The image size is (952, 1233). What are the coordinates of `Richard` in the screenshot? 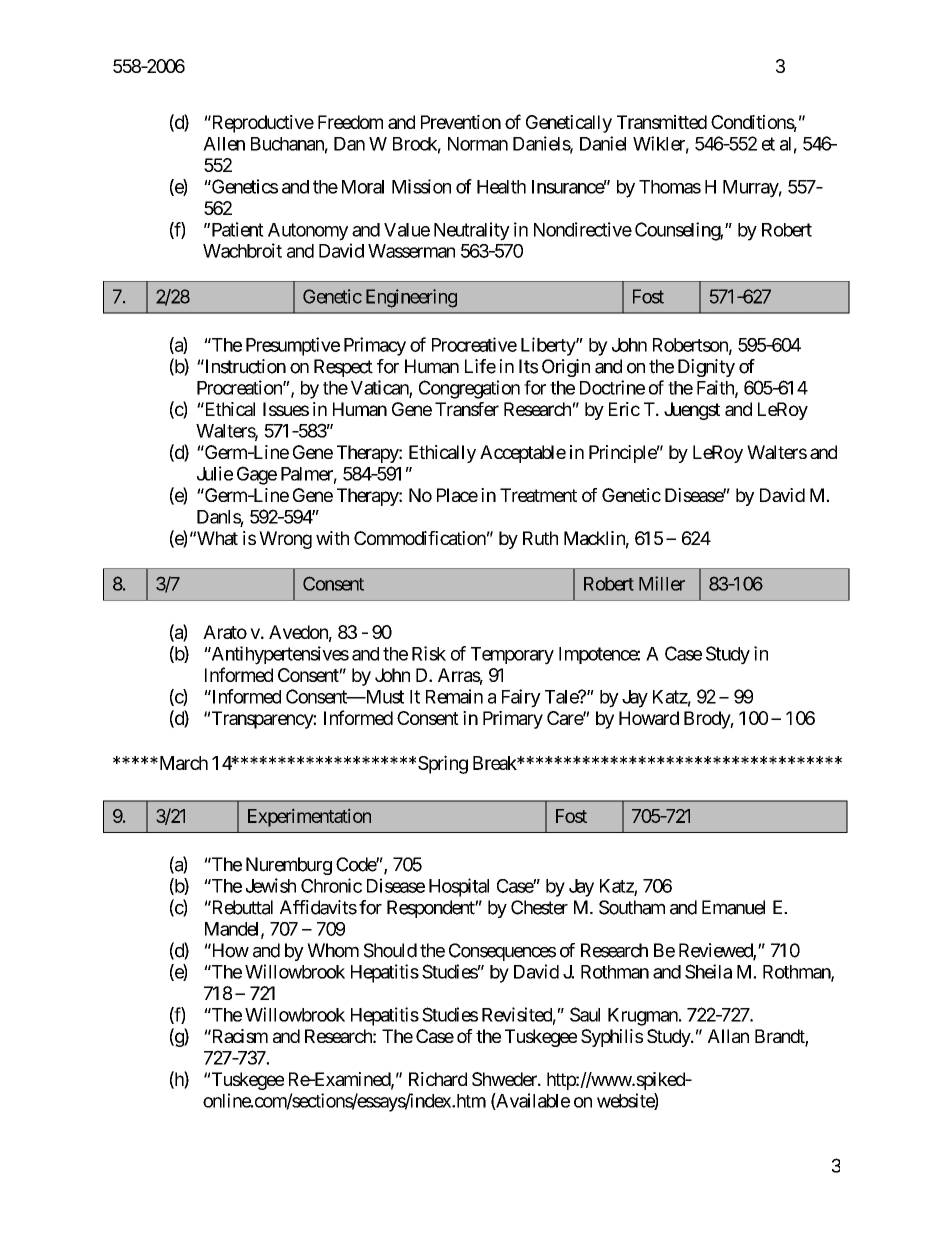 It's located at (438, 1079).
